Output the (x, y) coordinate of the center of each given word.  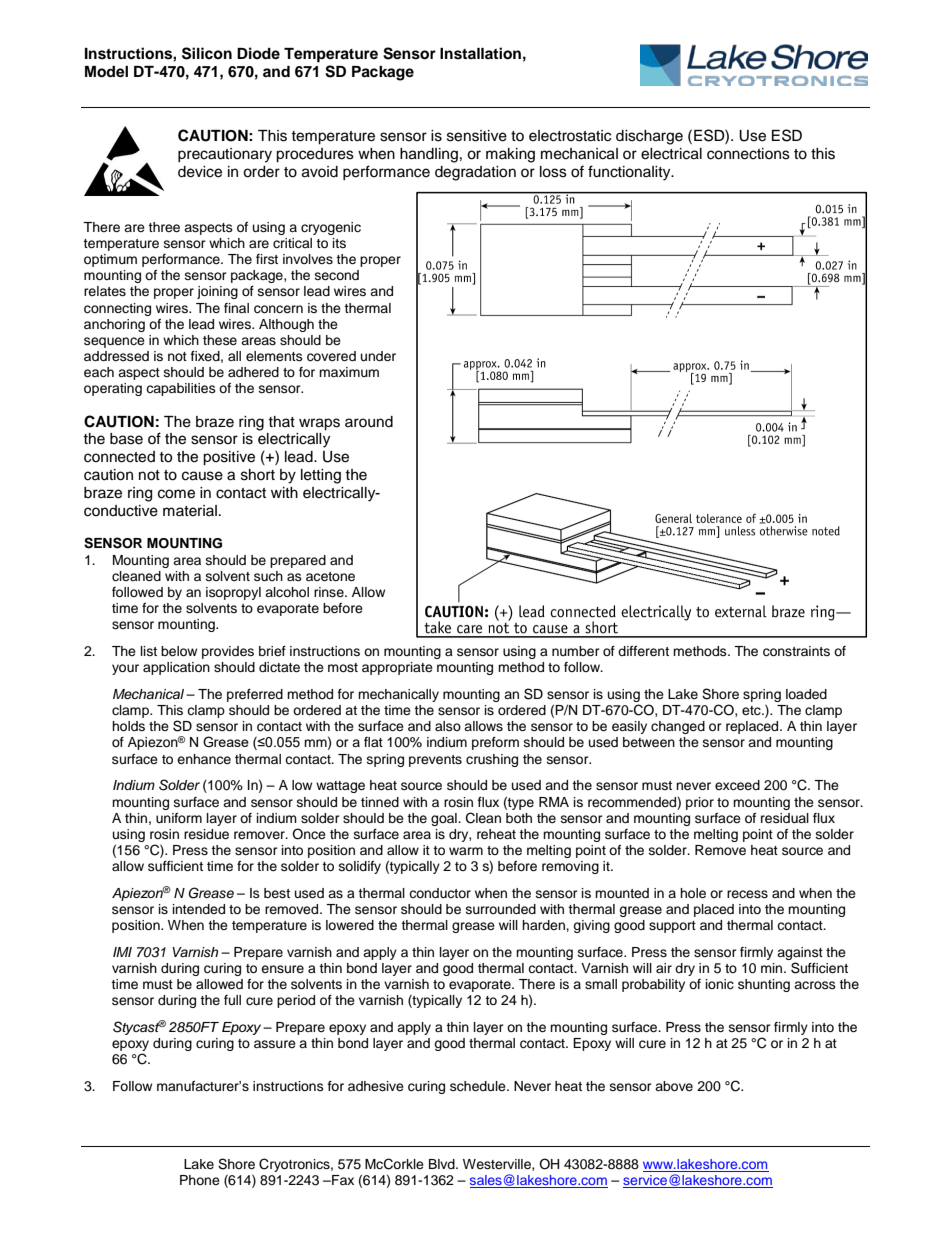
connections (748, 154)
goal (445, 819)
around (369, 422)
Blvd (443, 1164)
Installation (480, 53)
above (674, 1086)
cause (202, 476)
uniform (179, 818)
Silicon (207, 53)
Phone (200, 1180)
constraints (796, 651)
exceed (737, 785)
